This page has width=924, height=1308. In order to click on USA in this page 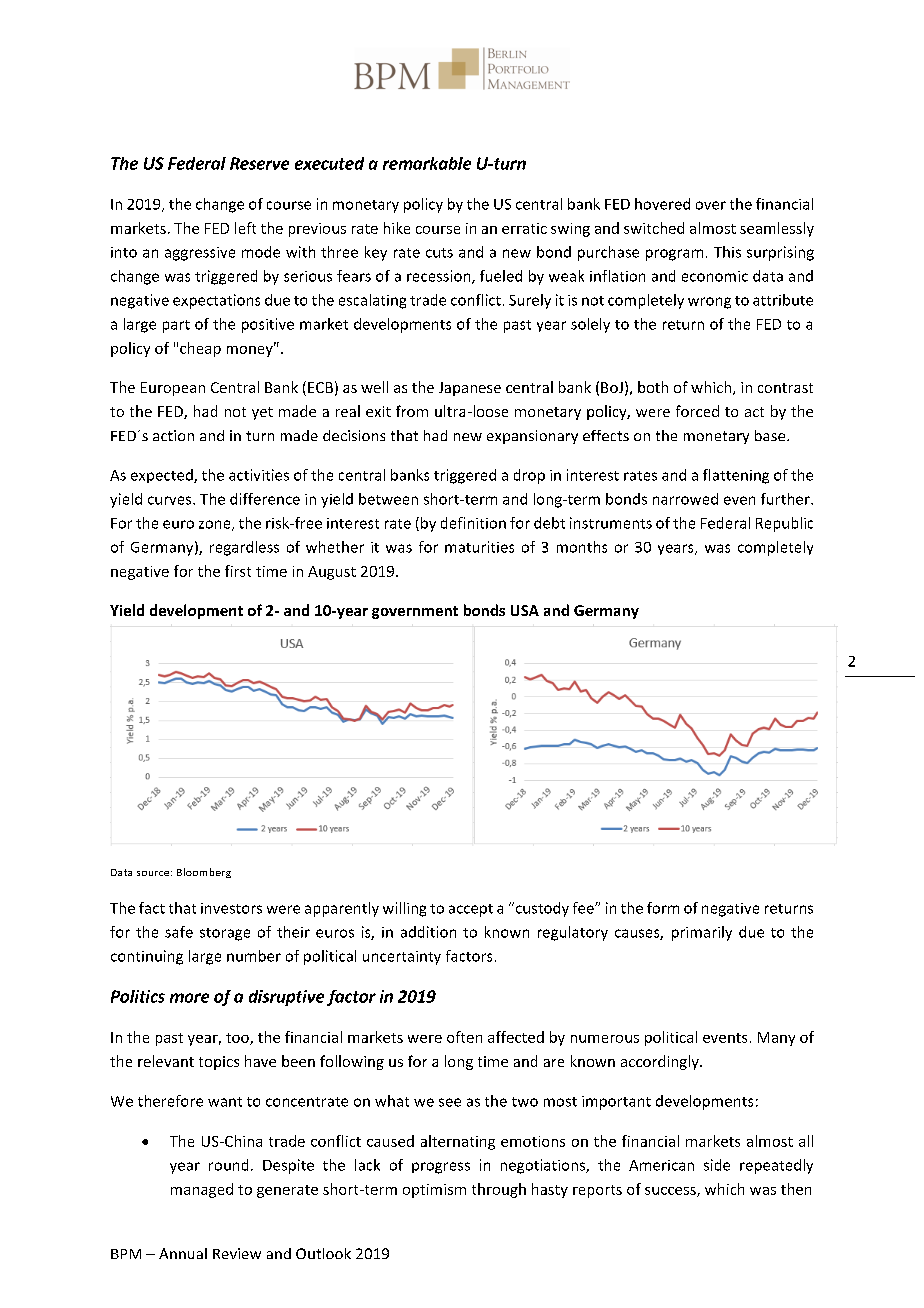, I will do `click(525, 610)`.
